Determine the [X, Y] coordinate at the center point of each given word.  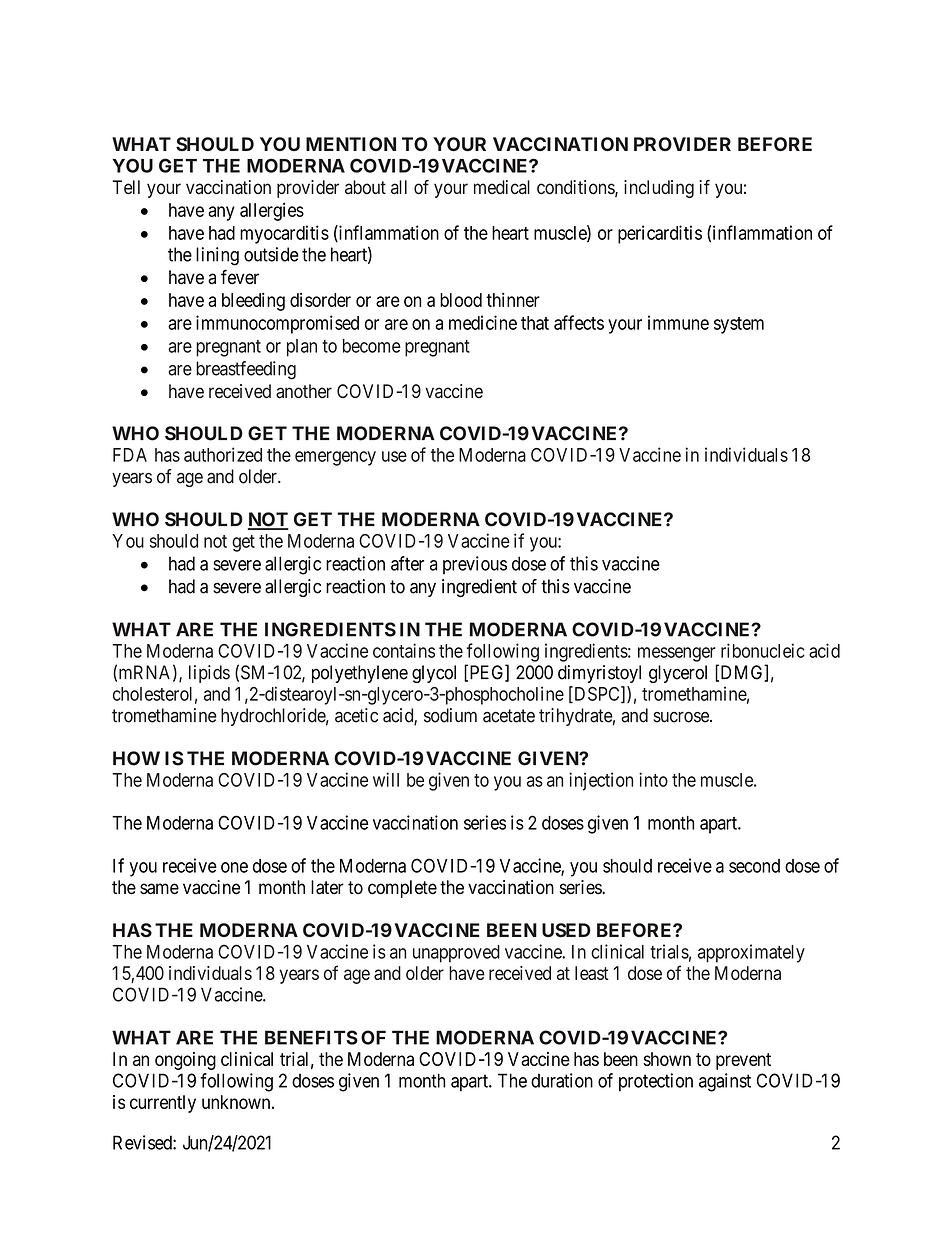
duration [562, 1080]
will [386, 779]
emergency [335, 458]
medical [502, 187]
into [653, 779]
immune [678, 322]
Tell [126, 187]
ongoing [185, 1061]
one [234, 867]
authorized [223, 454]
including [659, 189]
